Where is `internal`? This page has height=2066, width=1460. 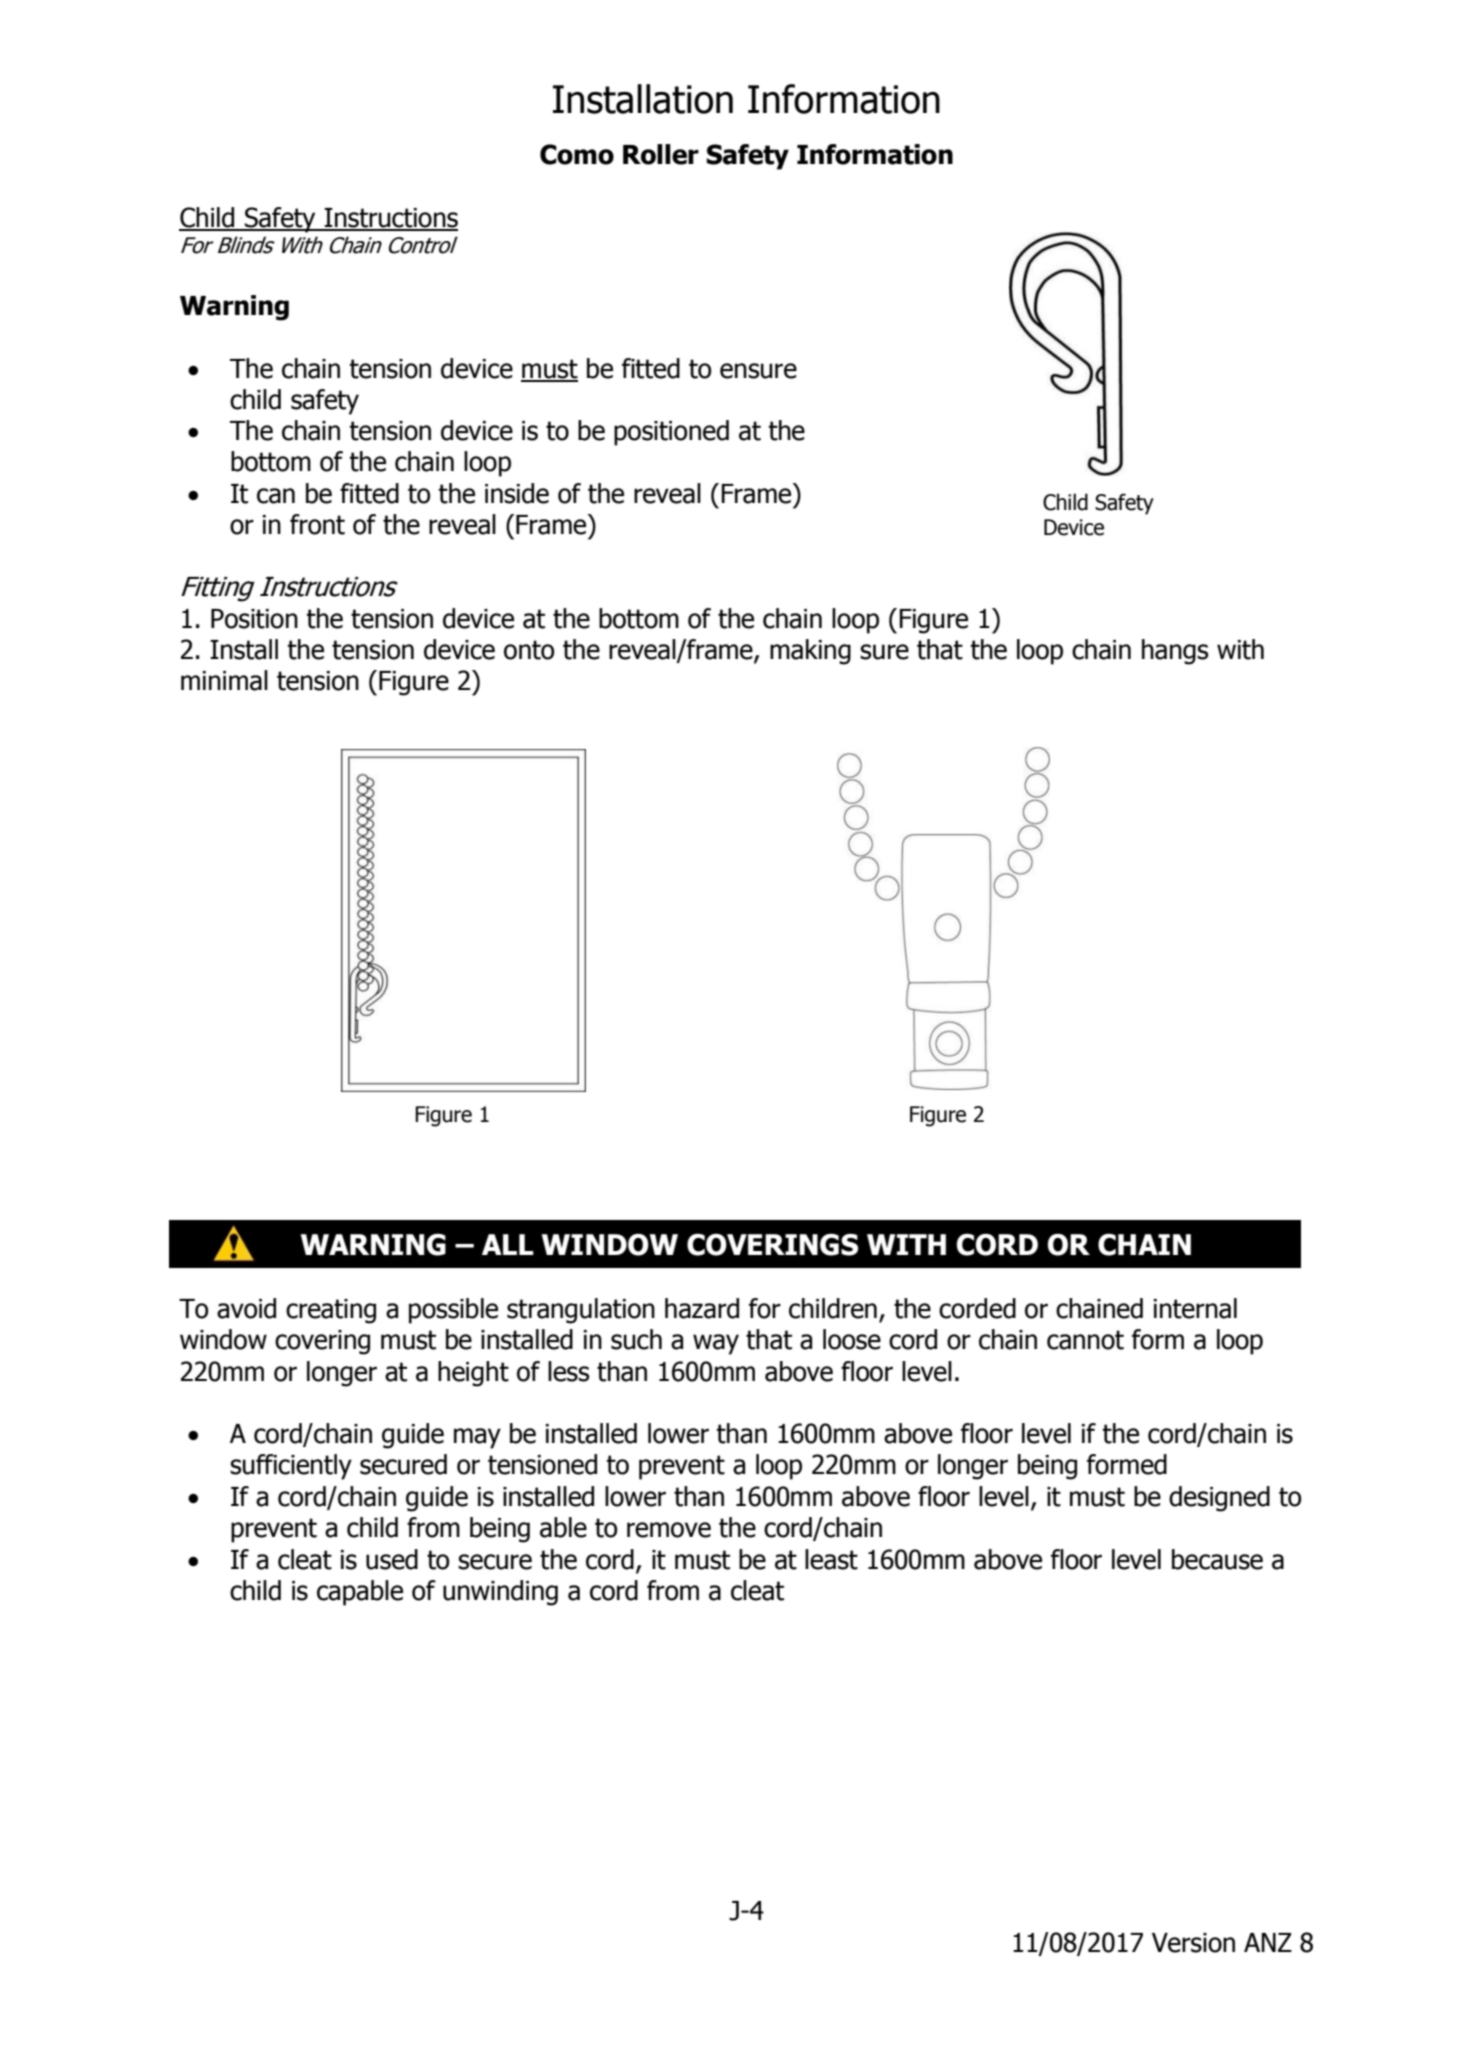 internal is located at coordinates (1195, 1308).
